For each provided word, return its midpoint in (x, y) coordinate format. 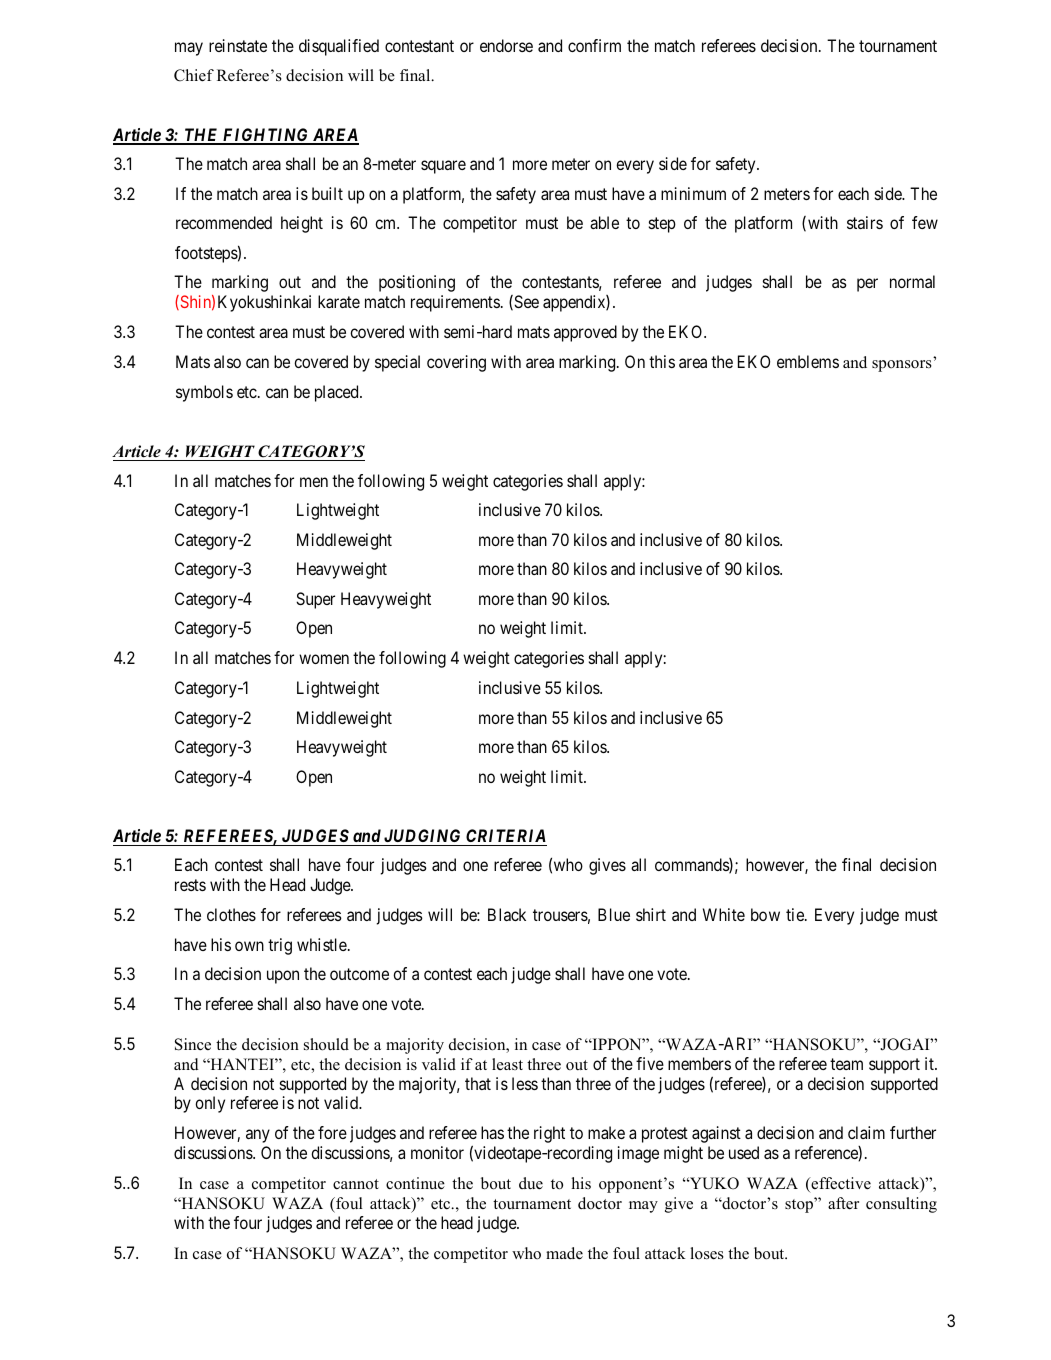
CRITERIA (505, 837)
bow (765, 914)
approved (585, 333)
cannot (356, 1184)
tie (796, 914)
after (843, 1203)
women (324, 659)
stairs (865, 222)
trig (280, 946)
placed (338, 393)
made (564, 1253)
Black (507, 914)
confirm (594, 45)
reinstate (238, 45)
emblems (808, 361)
